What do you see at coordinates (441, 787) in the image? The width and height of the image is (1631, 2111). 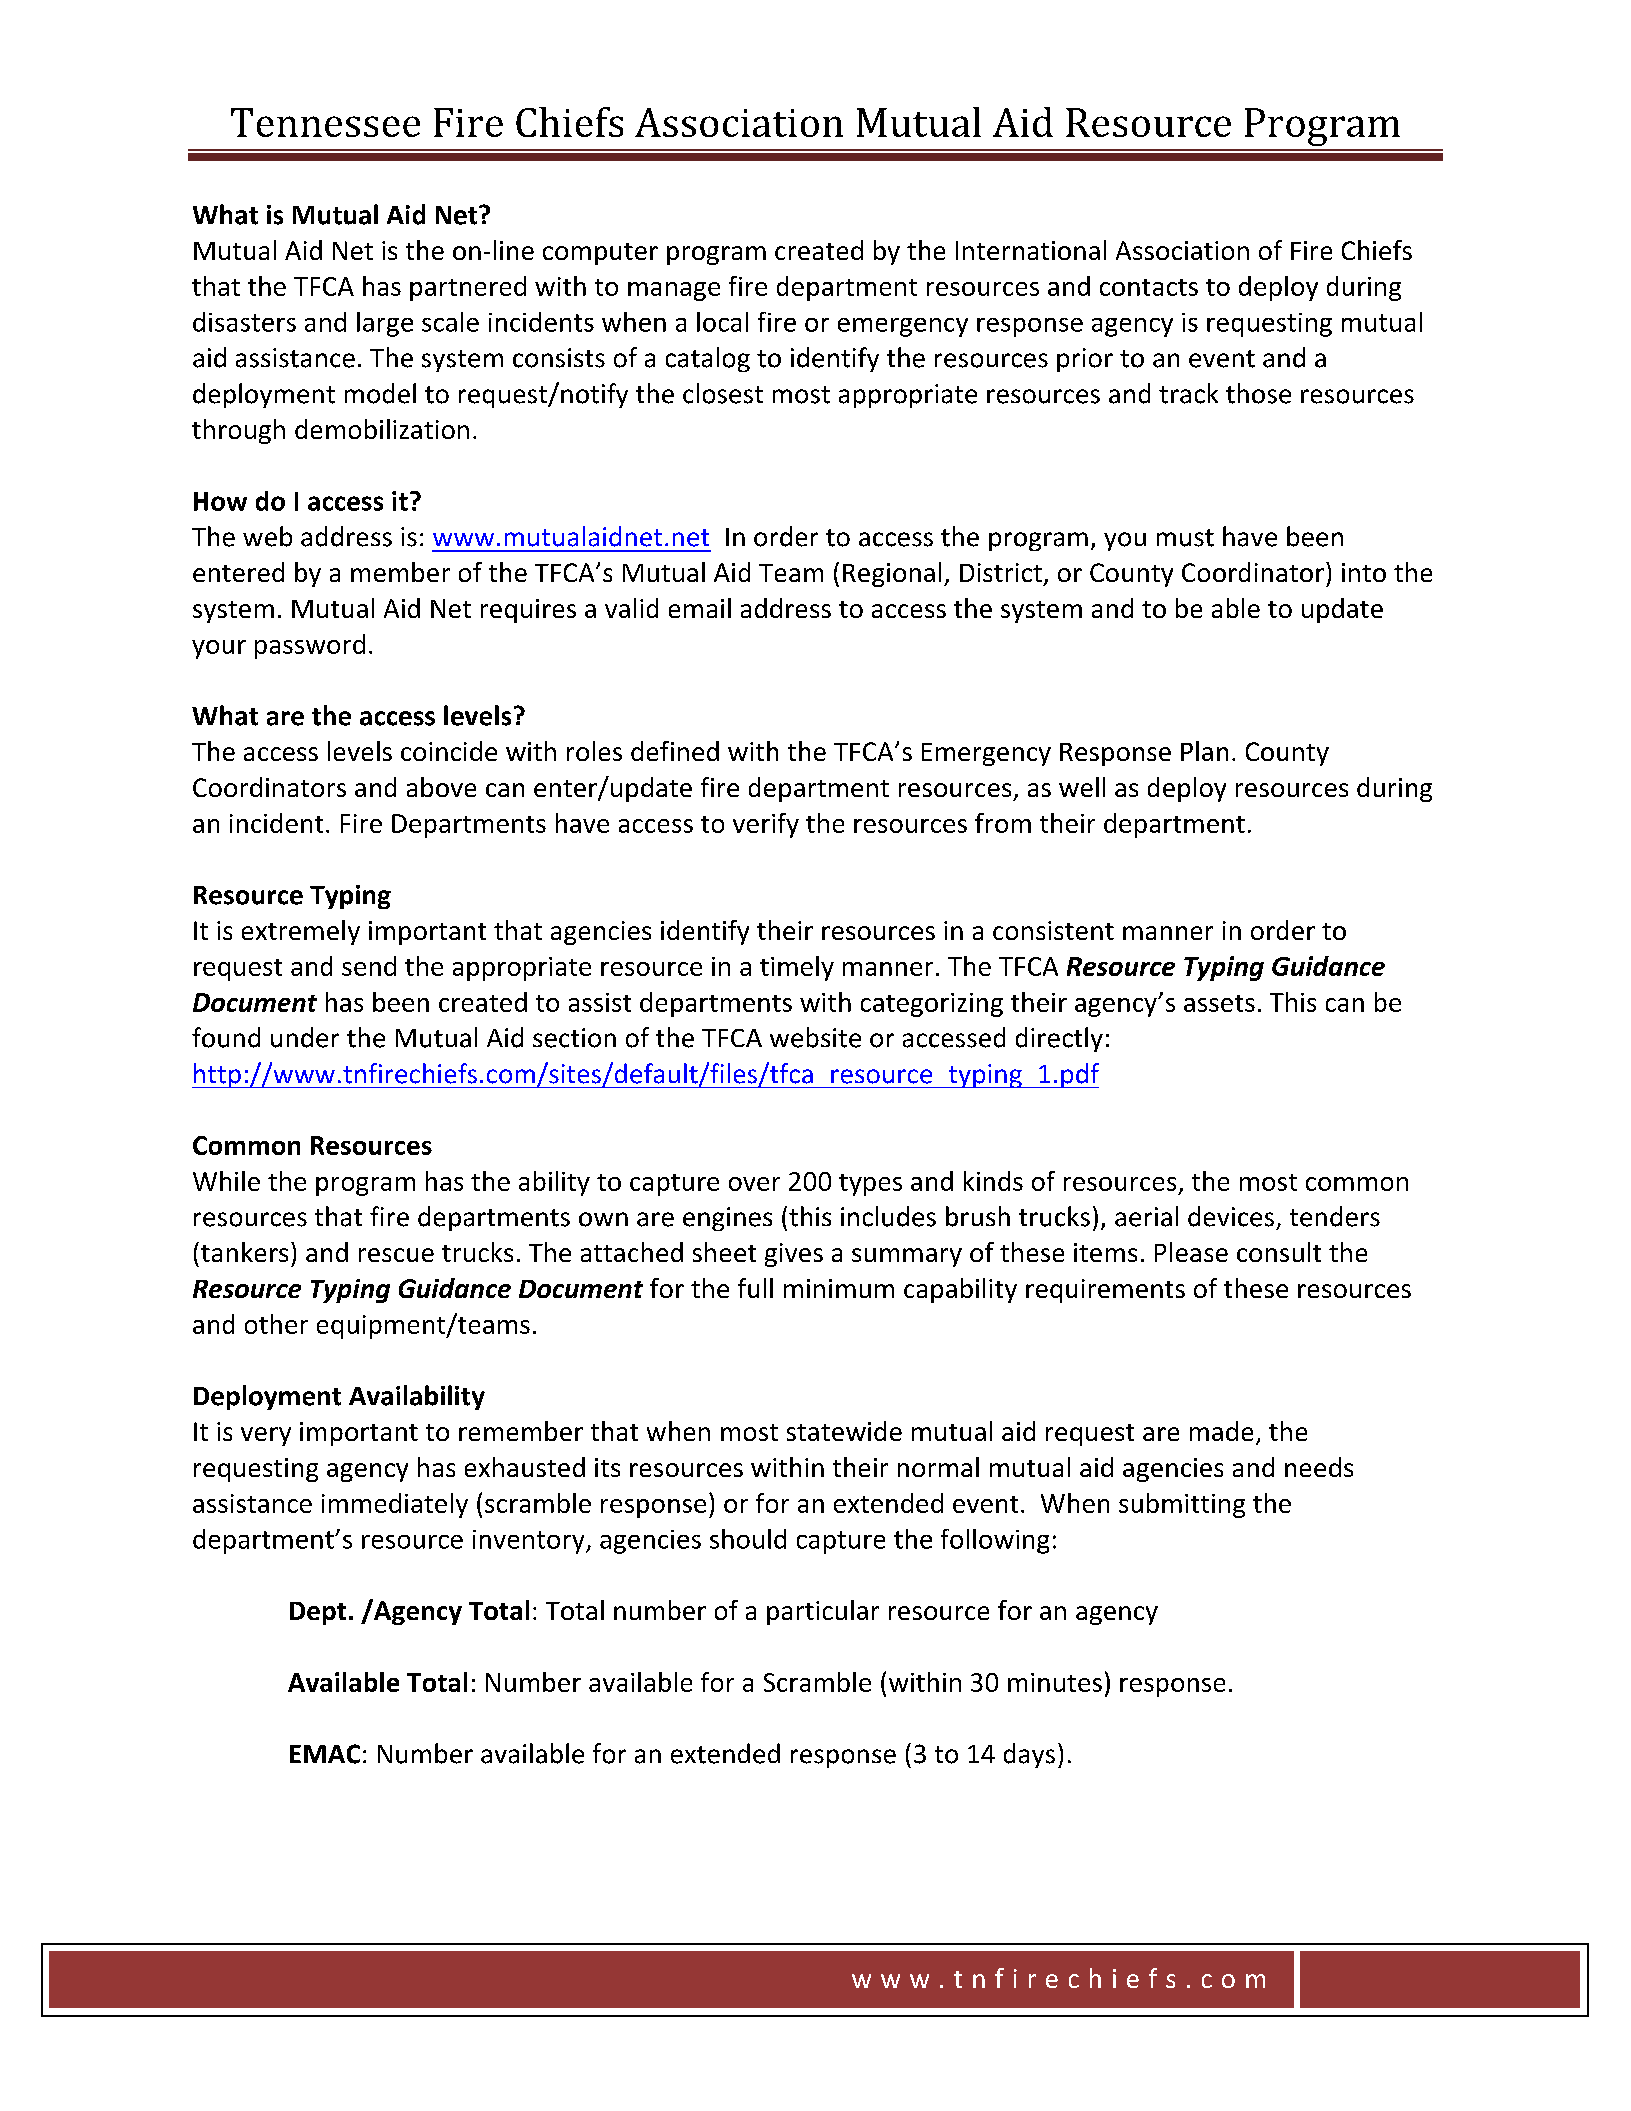 I see `above` at bounding box center [441, 787].
